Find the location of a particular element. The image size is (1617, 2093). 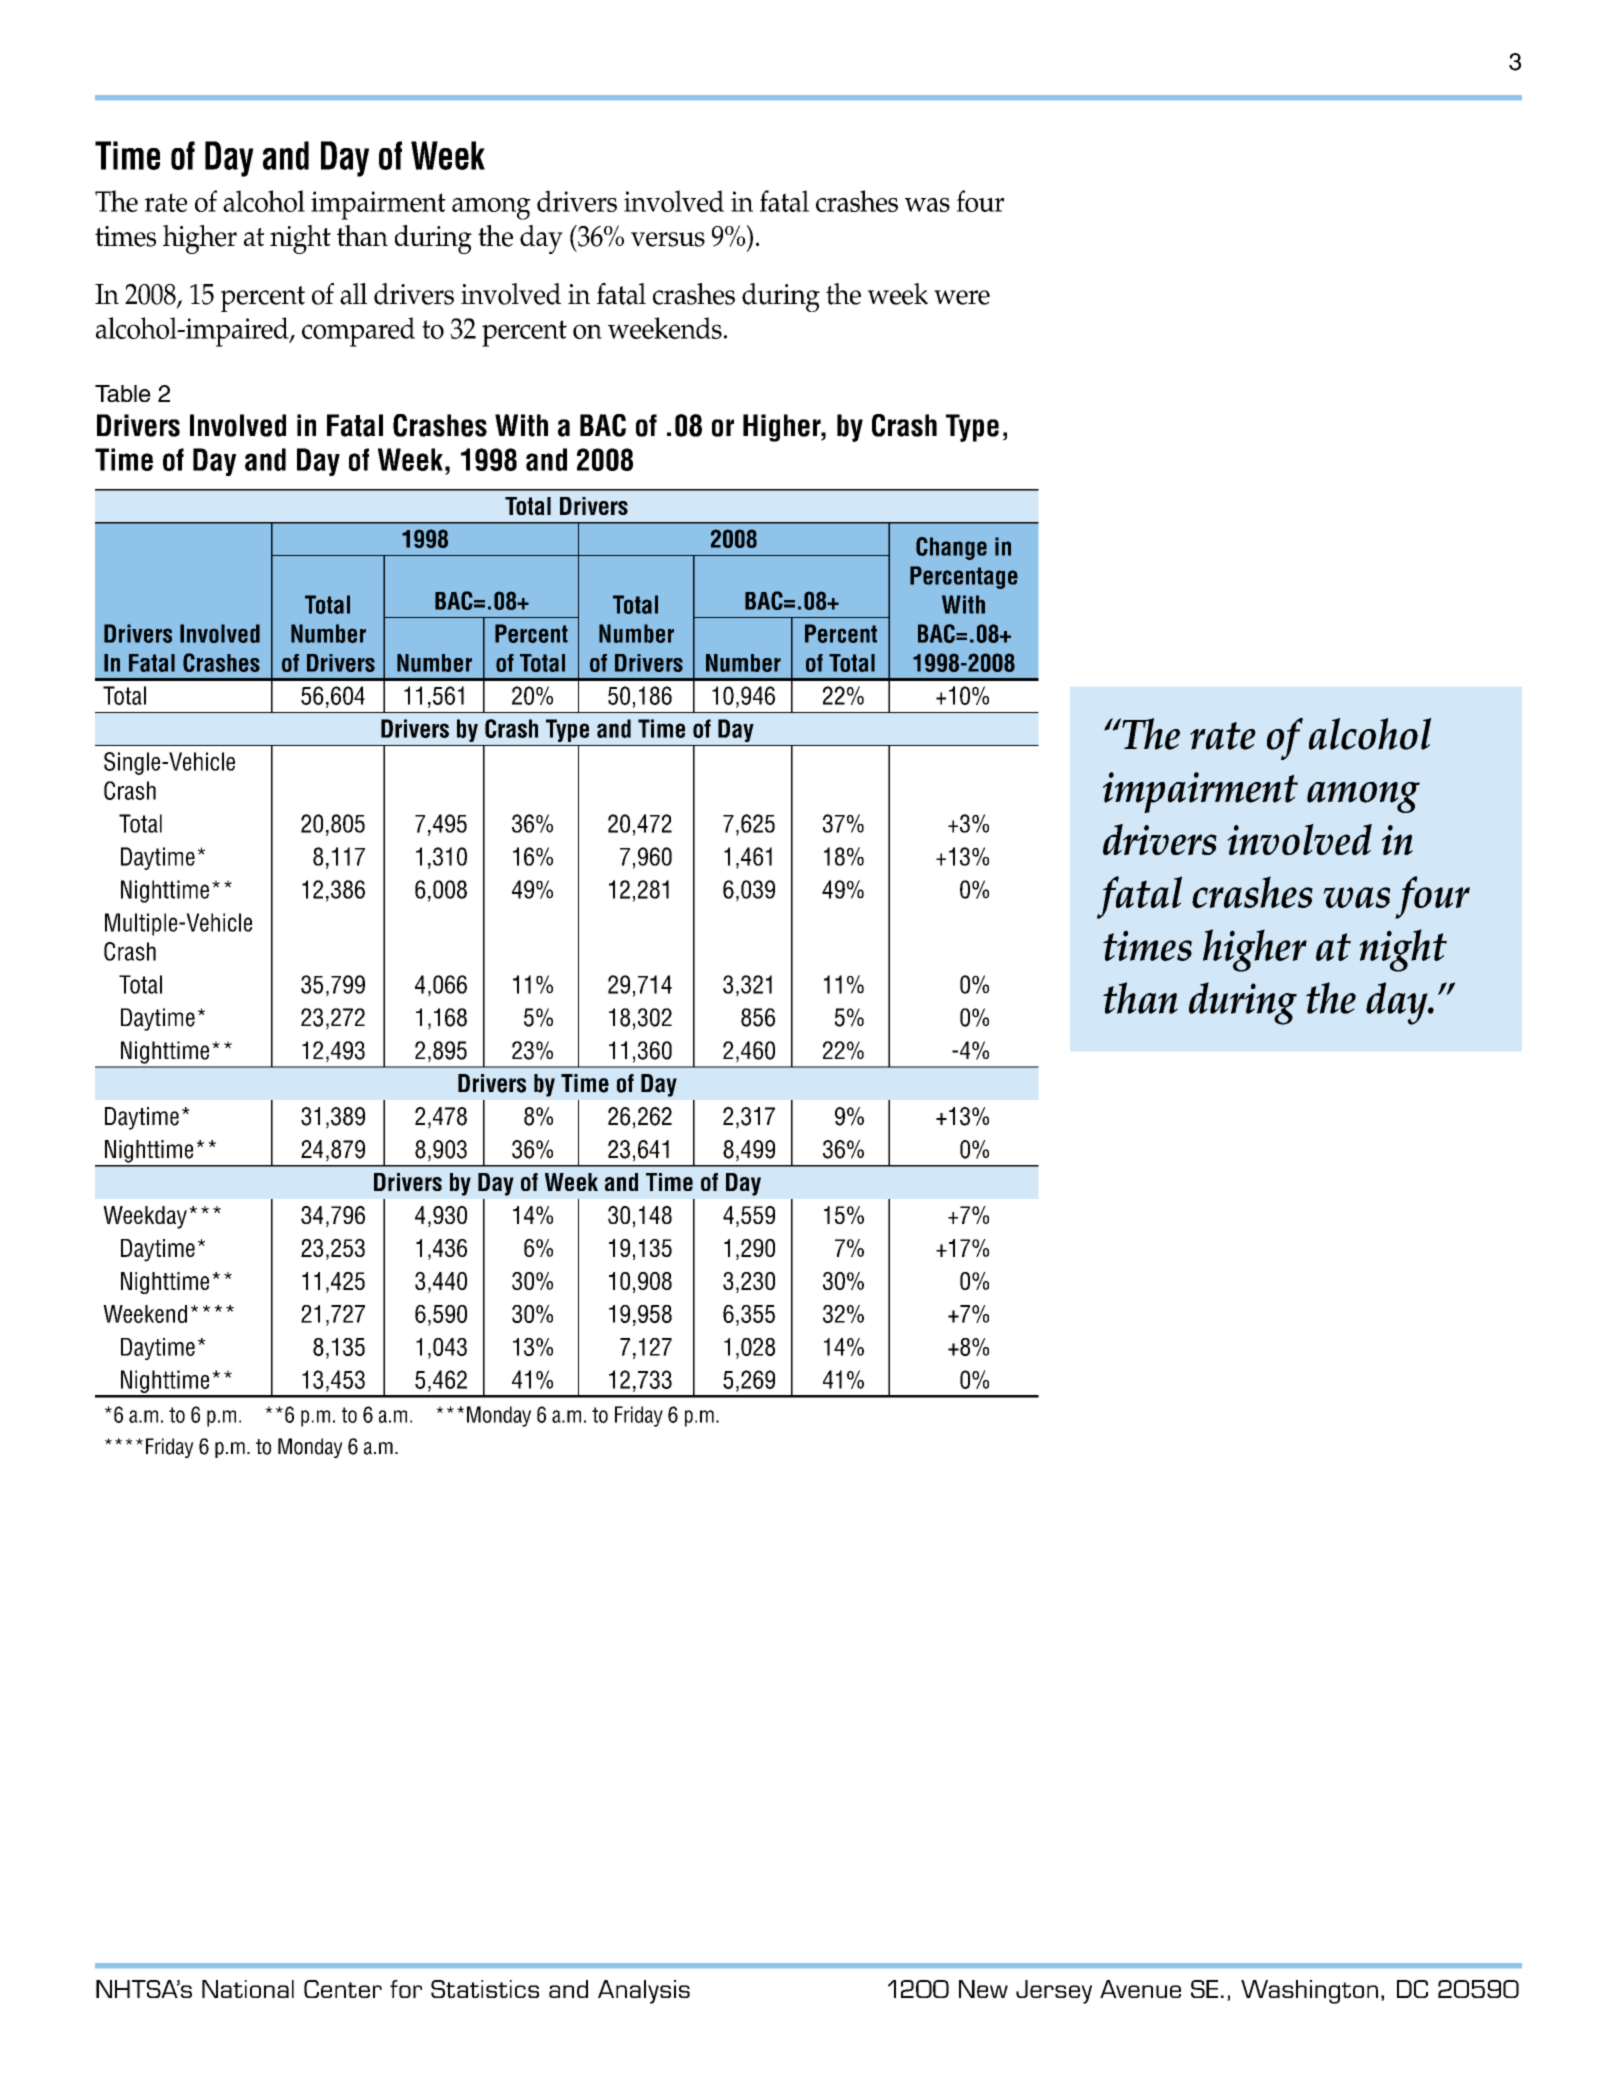

were is located at coordinates (962, 297).
